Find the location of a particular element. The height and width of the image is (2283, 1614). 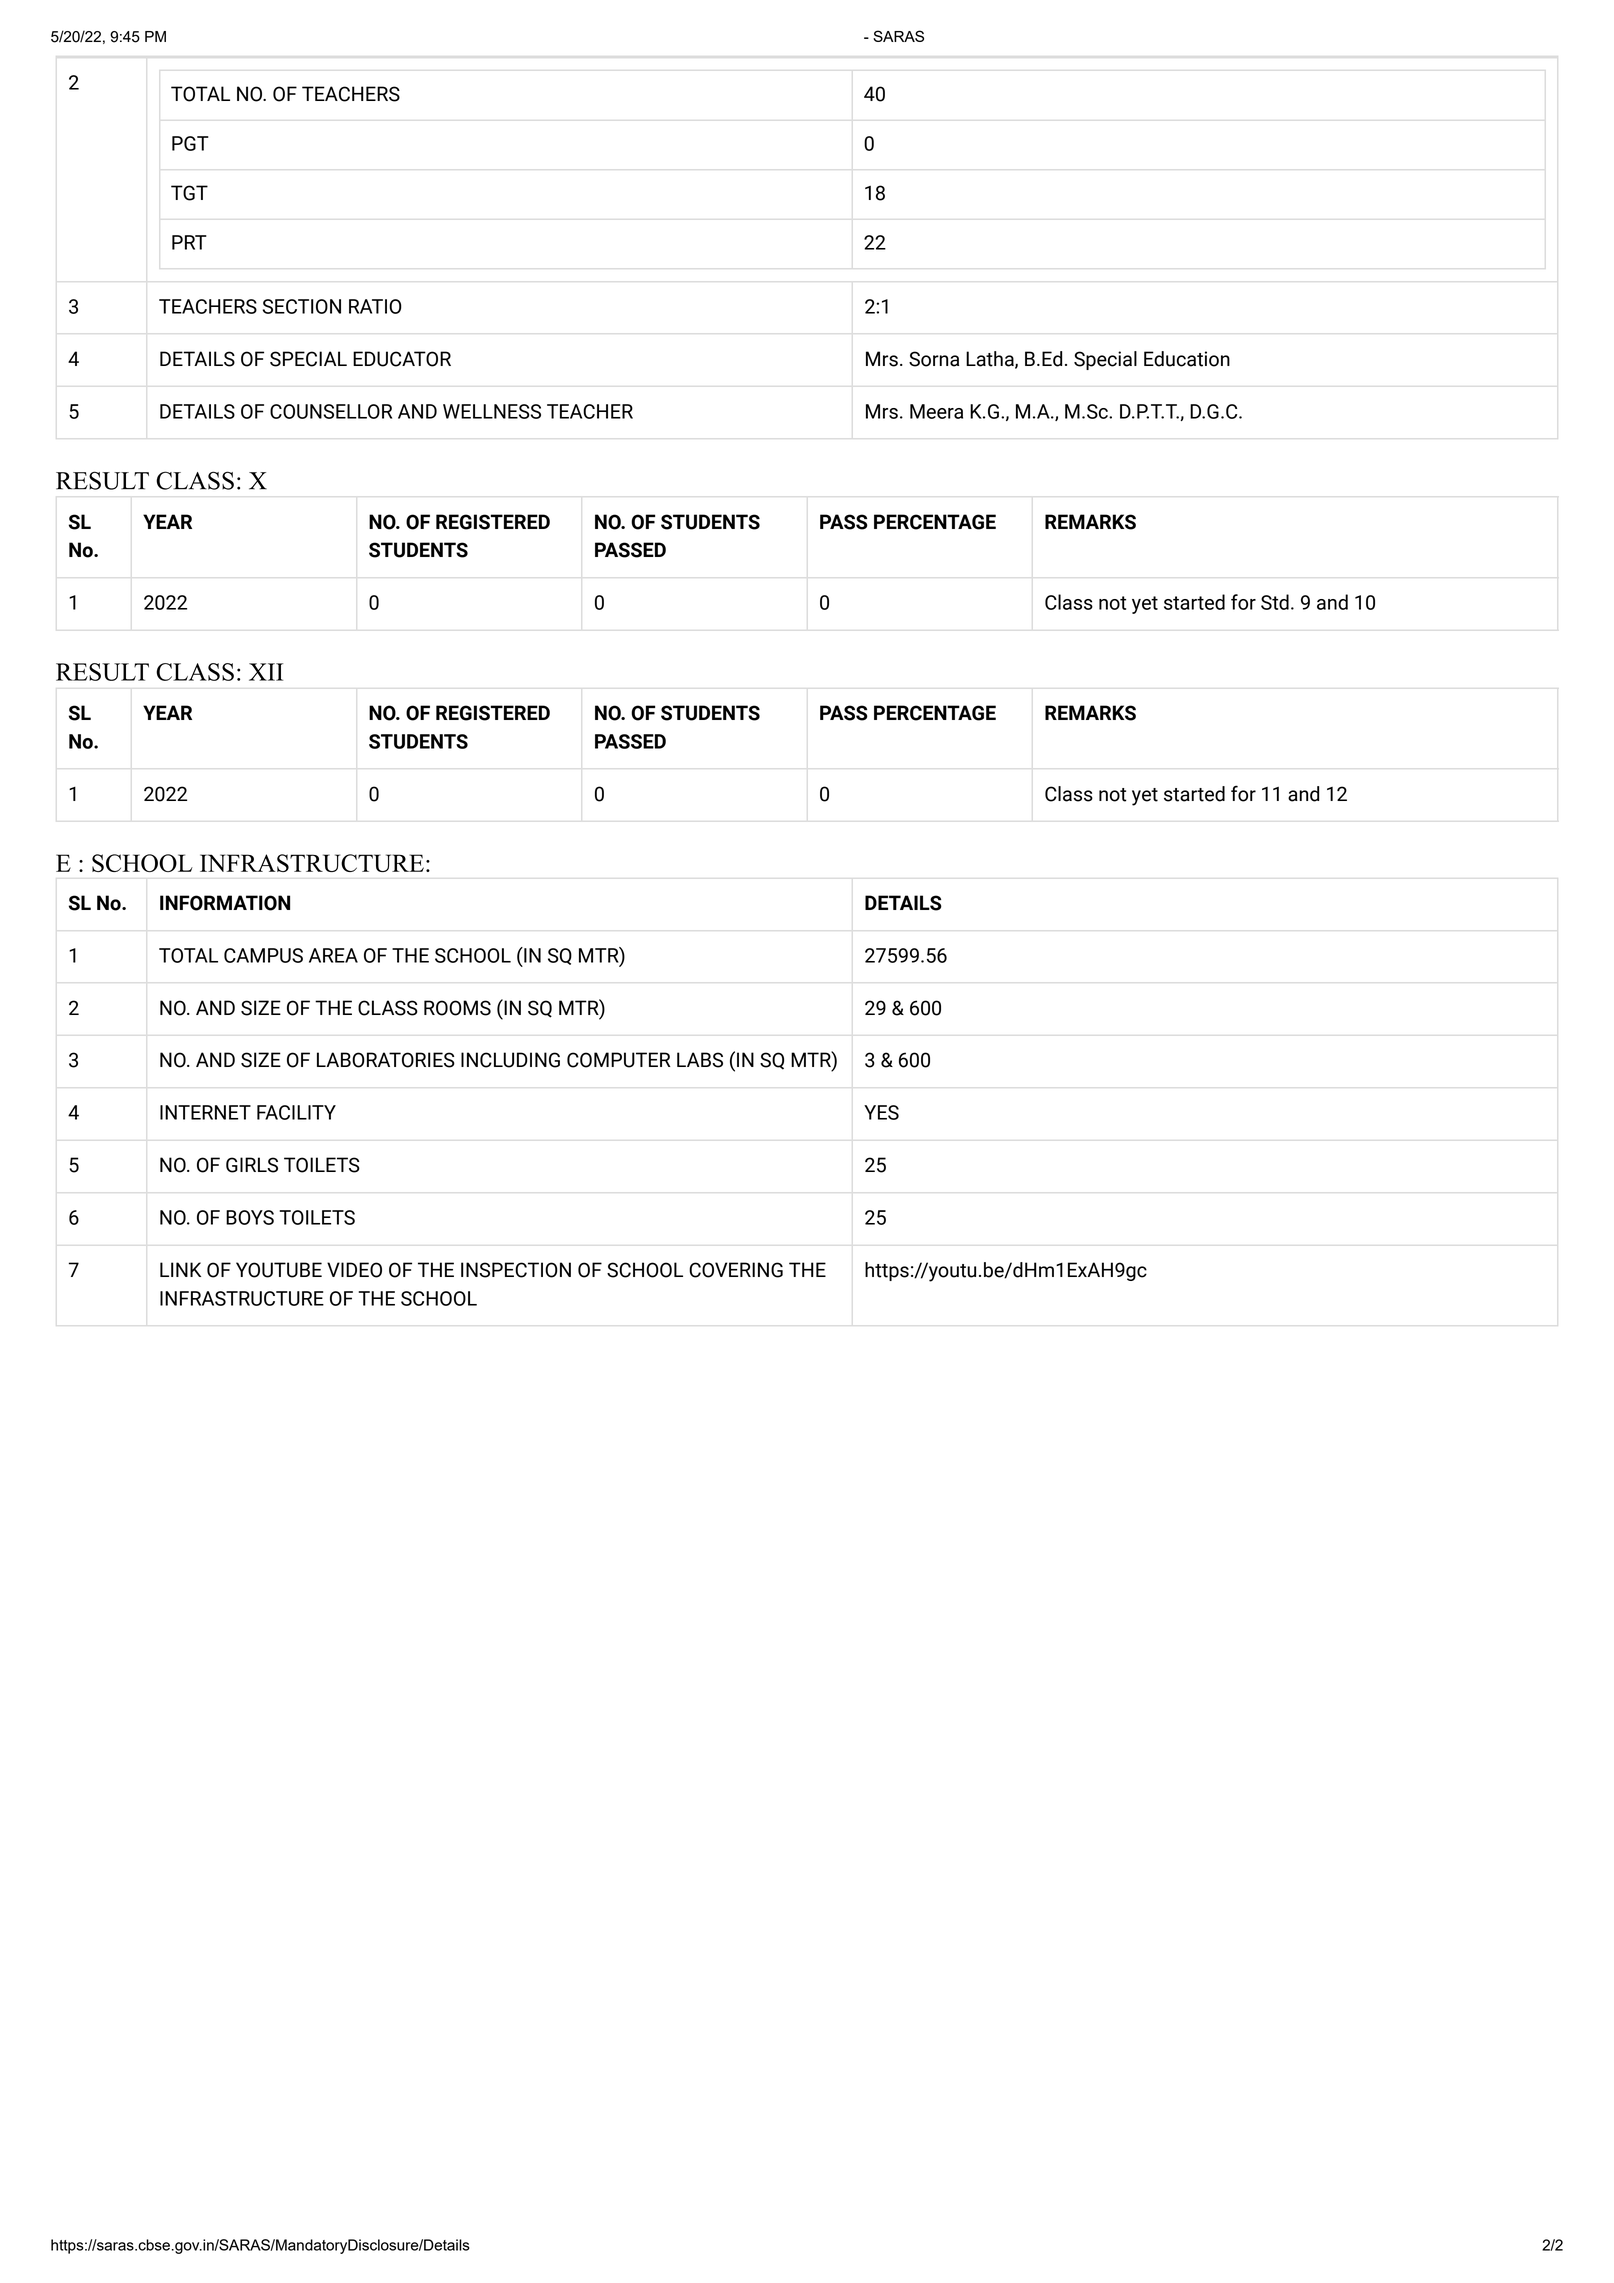

YES is located at coordinates (881, 1112).
